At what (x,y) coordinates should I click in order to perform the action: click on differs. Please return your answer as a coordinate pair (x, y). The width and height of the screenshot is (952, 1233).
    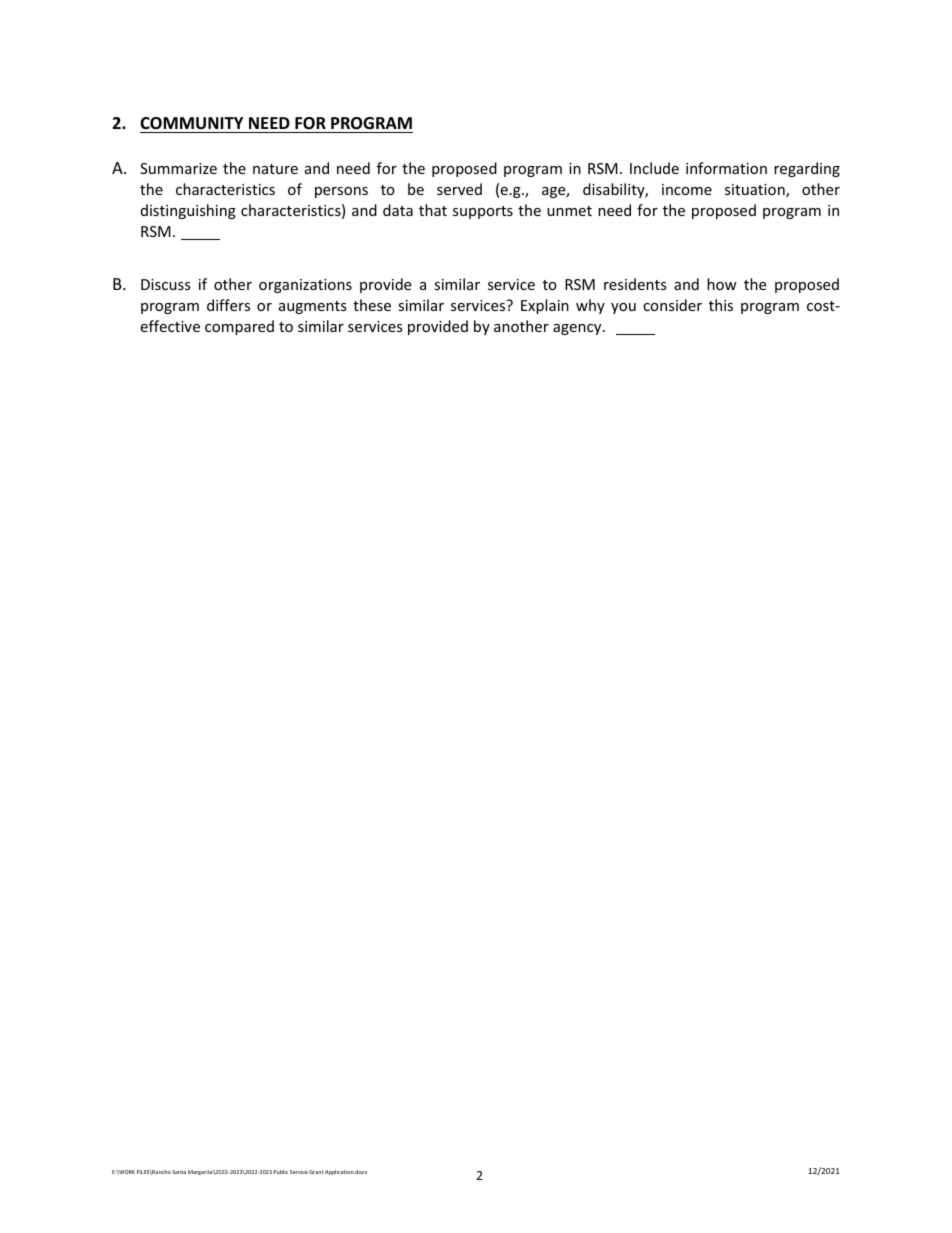
    Looking at the image, I should click on (228, 305).
